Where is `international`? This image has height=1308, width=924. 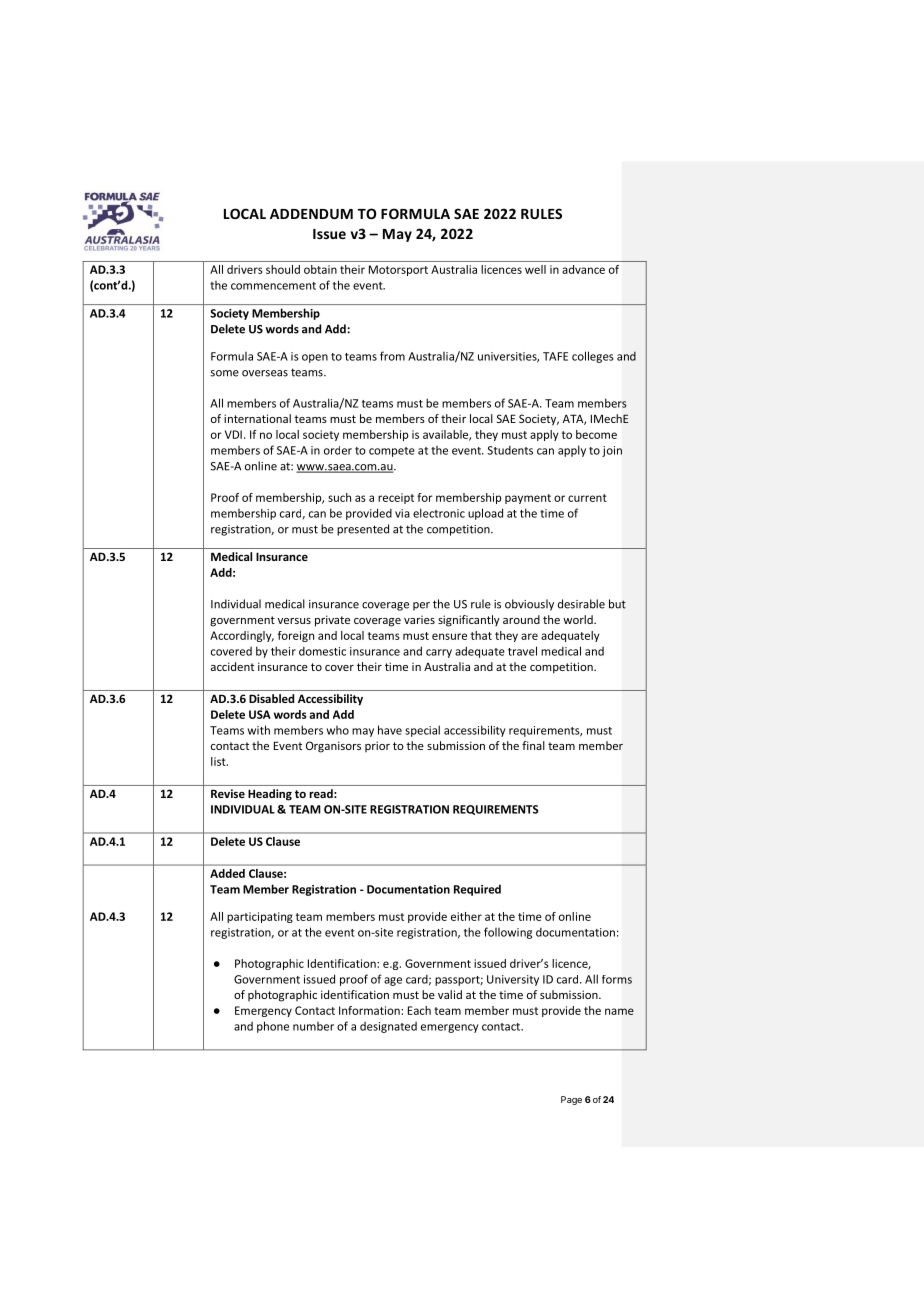
international is located at coordinates (257, 418).
